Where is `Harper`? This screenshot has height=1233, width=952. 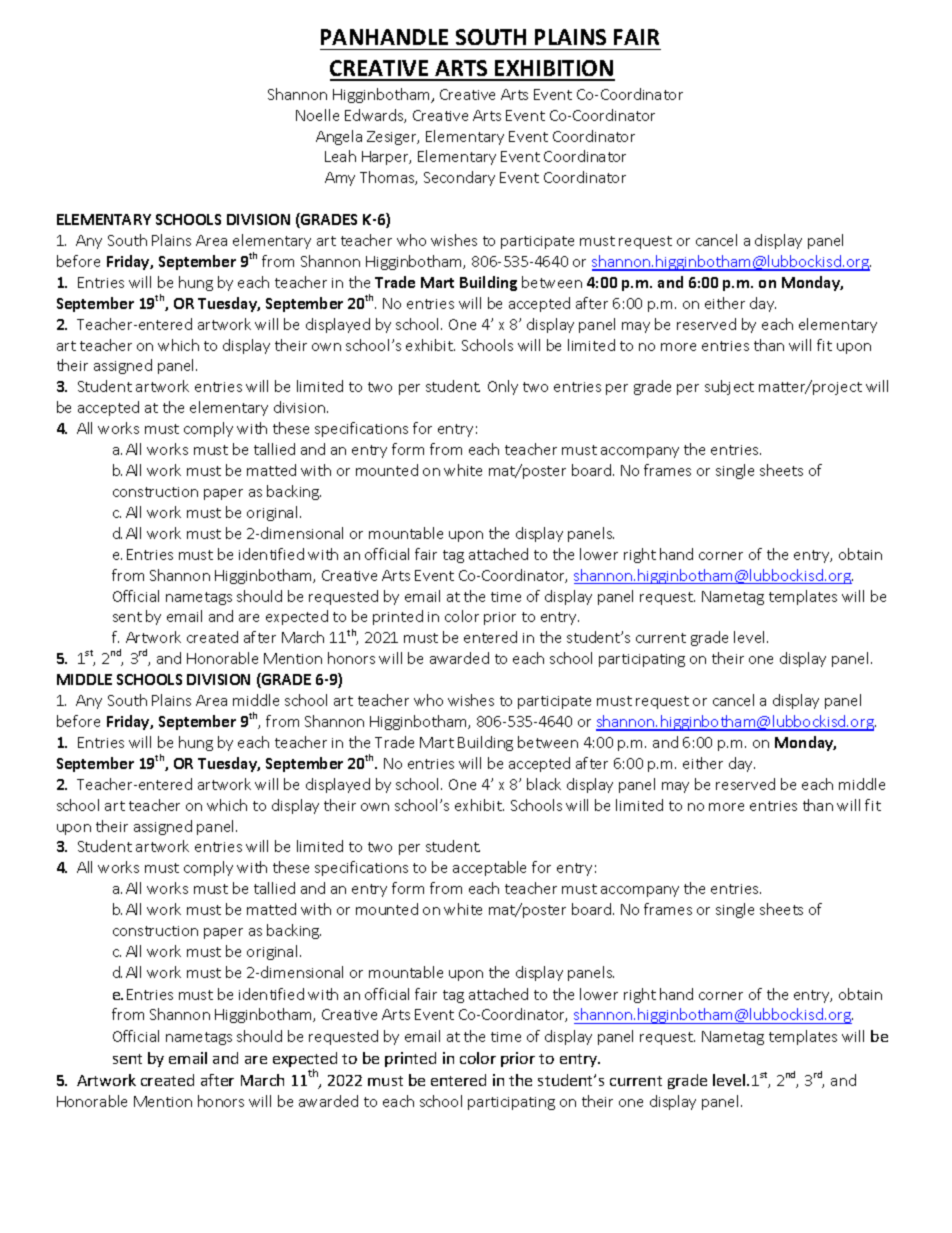 Harper is located at coordinates (386, 158).
